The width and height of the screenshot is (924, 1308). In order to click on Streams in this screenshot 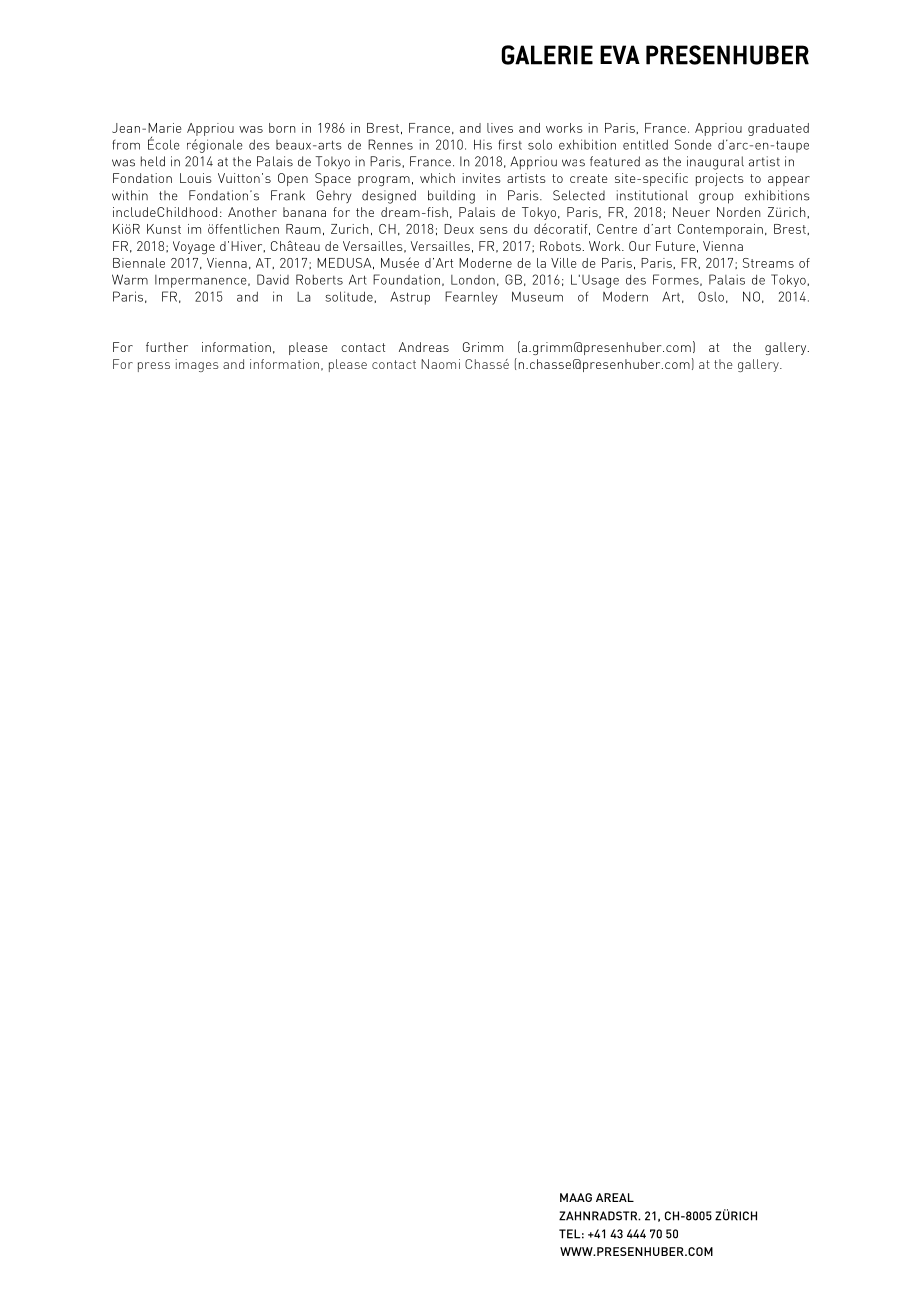, I will do `click(768, 263)`.
